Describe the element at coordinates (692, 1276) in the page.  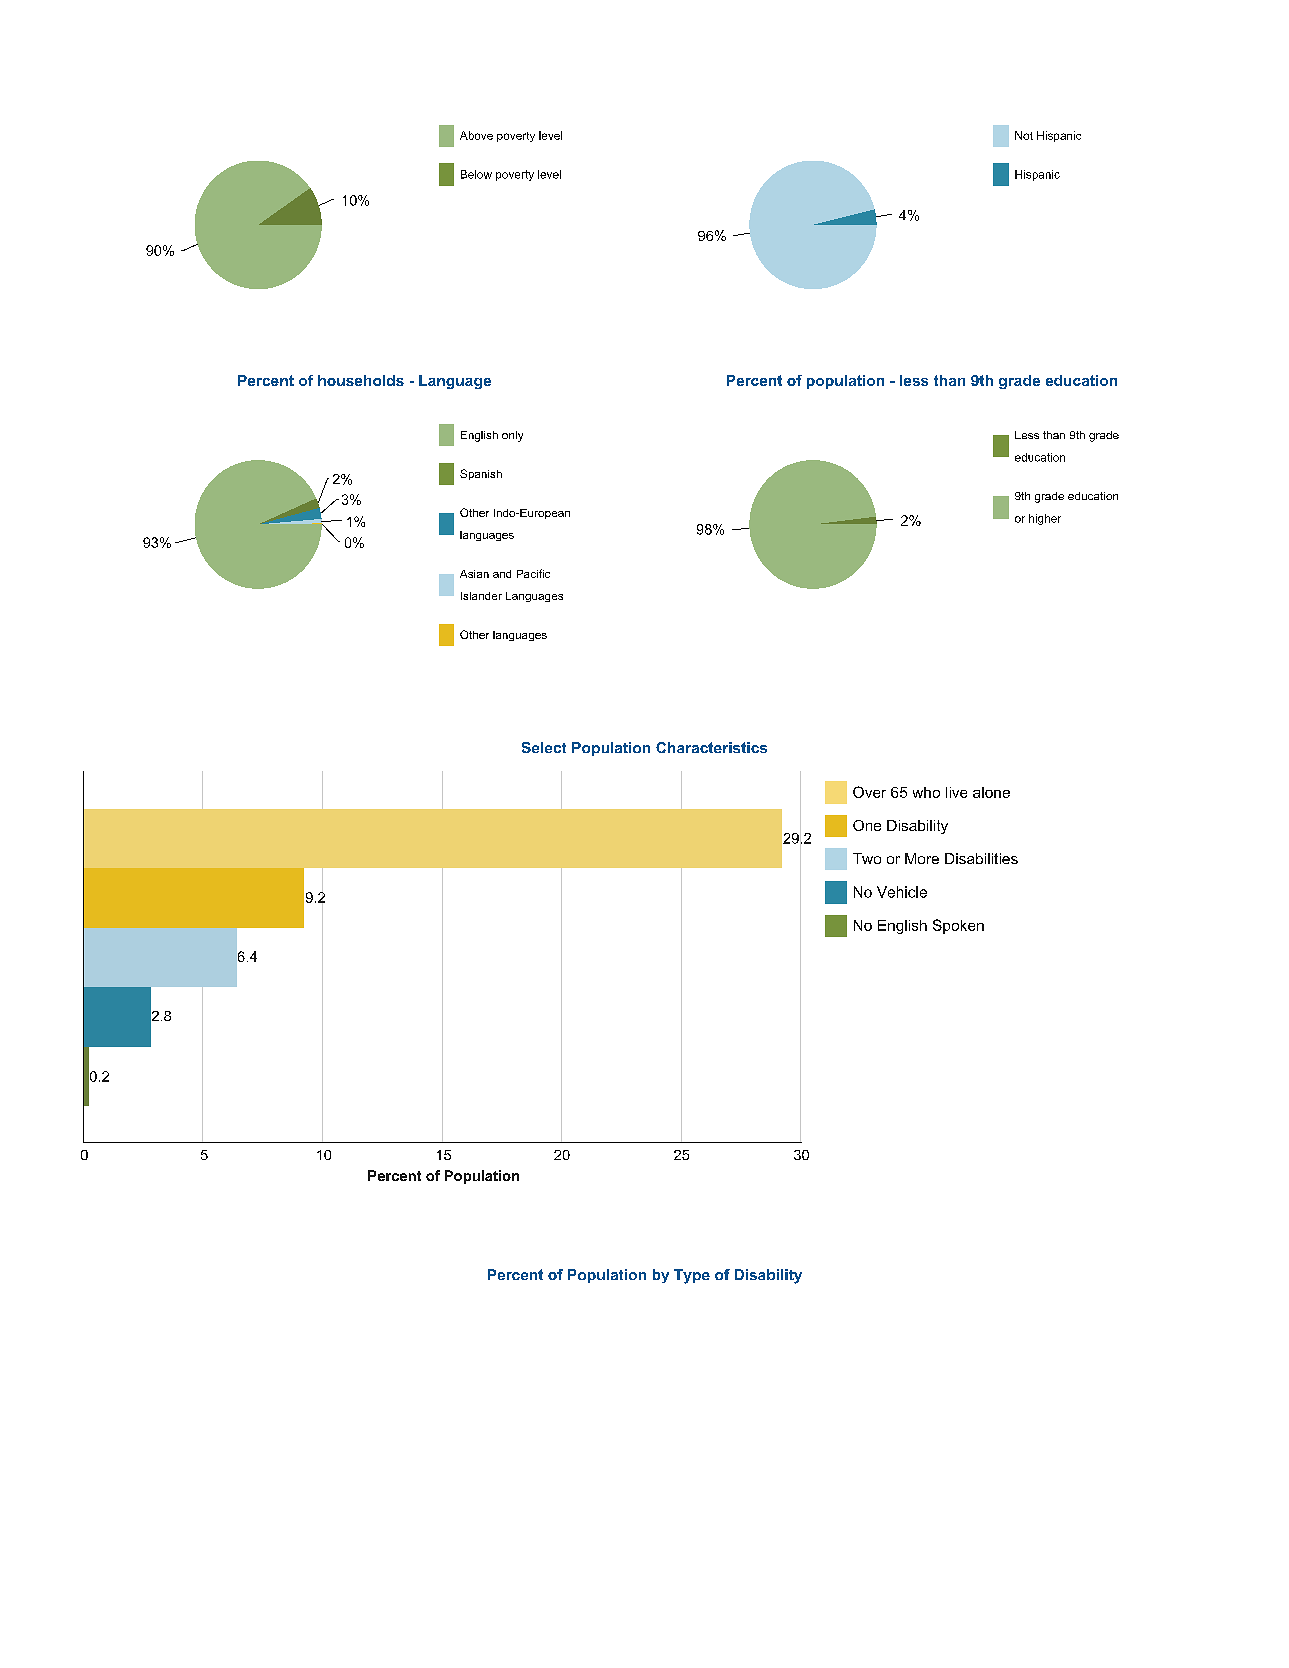
I see `Type` at that location.
